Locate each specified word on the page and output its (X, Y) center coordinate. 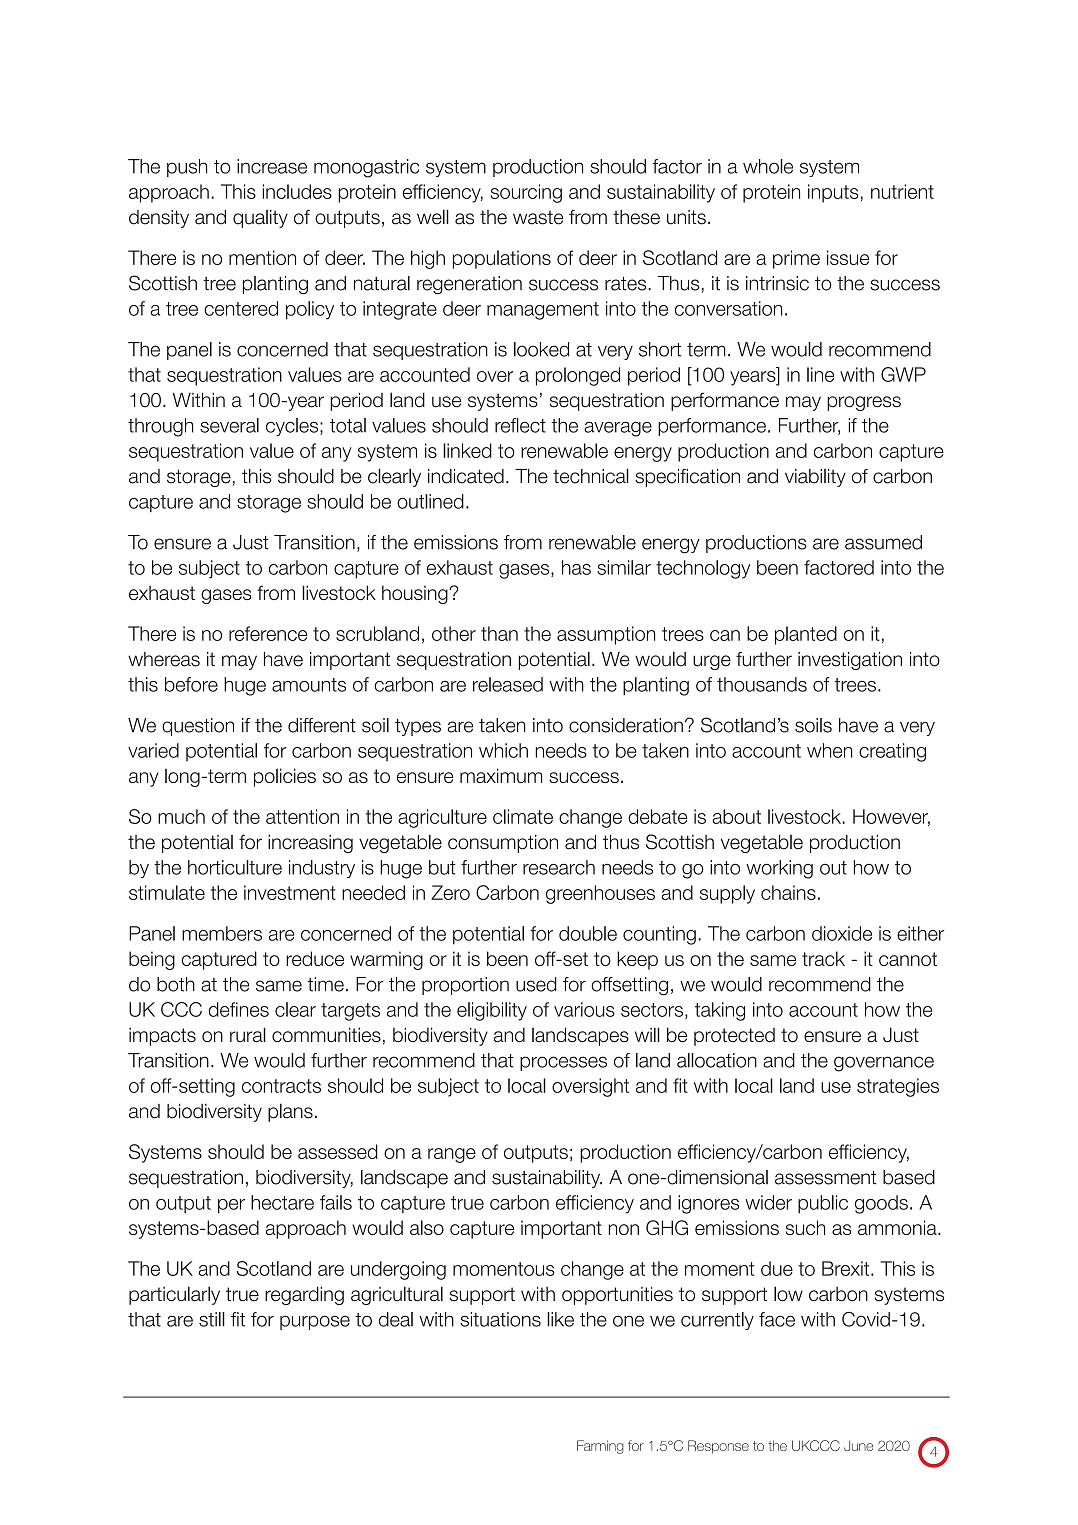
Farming (600, 1447)
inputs (833, 193)
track (823, 958)
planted (806, 635)
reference (268, 633)
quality (260, 219)
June (858, 1446)
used (536, 984)
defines (239, 1009)
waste (538, 217)
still (212, 1319)
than (499, 633)
